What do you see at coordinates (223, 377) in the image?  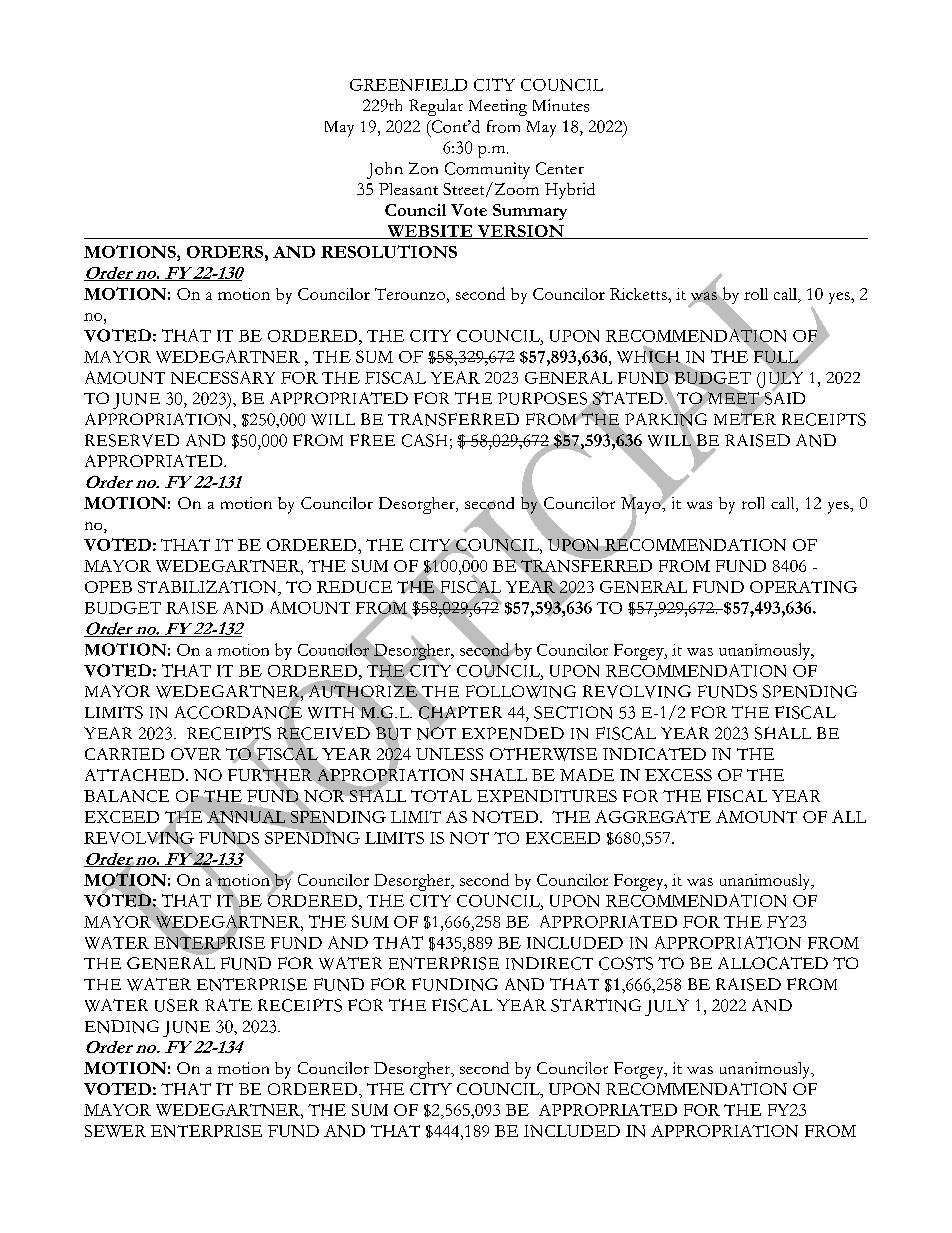 I see `NECESSARY` at bounding box center [223, 377].
